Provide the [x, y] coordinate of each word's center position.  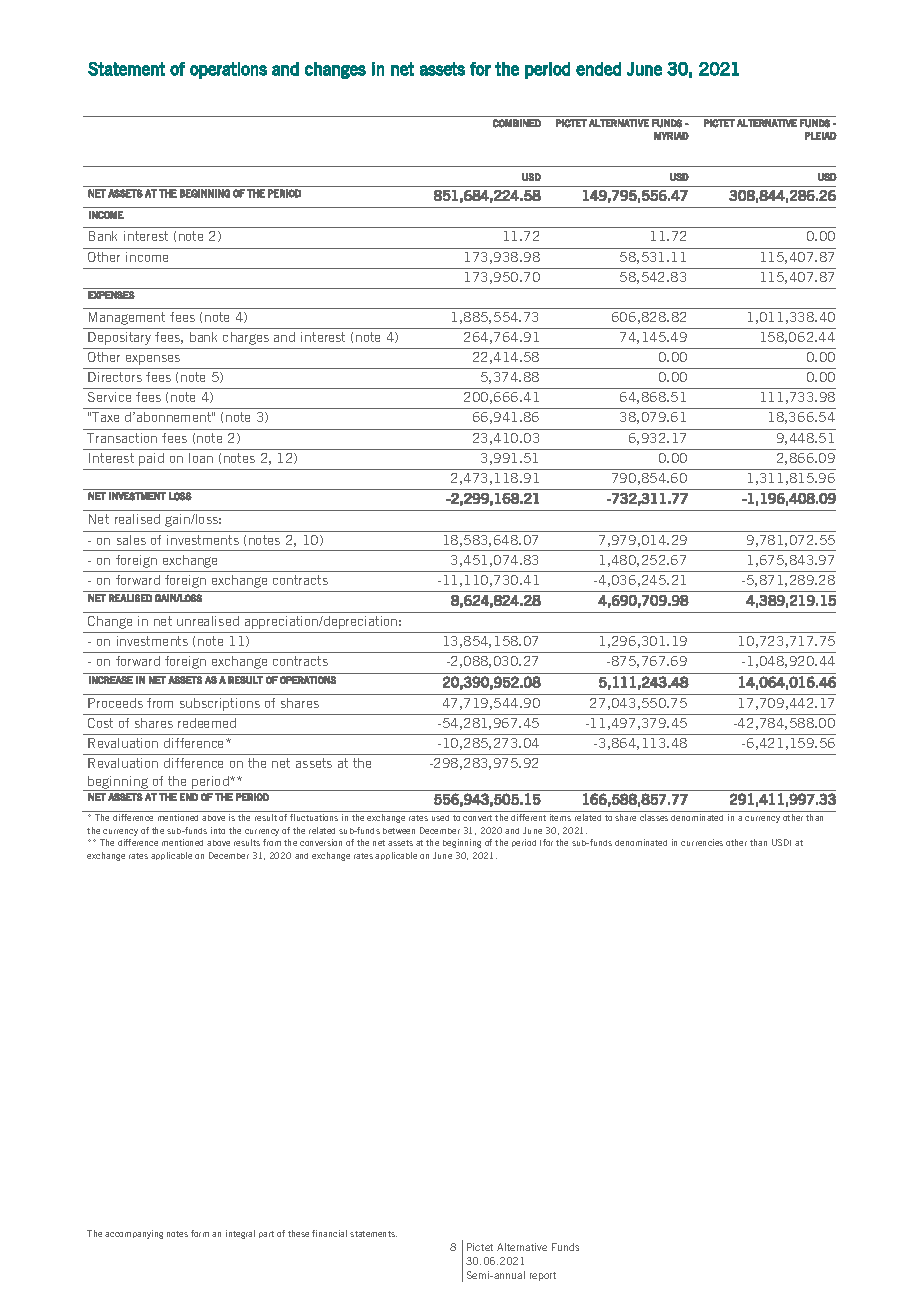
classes [654, 817]
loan [201, 458]
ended [598, 69]
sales [131, 540]
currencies [702, 842]
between [399, 831]
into [218, 830]
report [543, 1276]
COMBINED [517, 123]
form [200, 1233]
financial [329, 1233]
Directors [115, 377]
